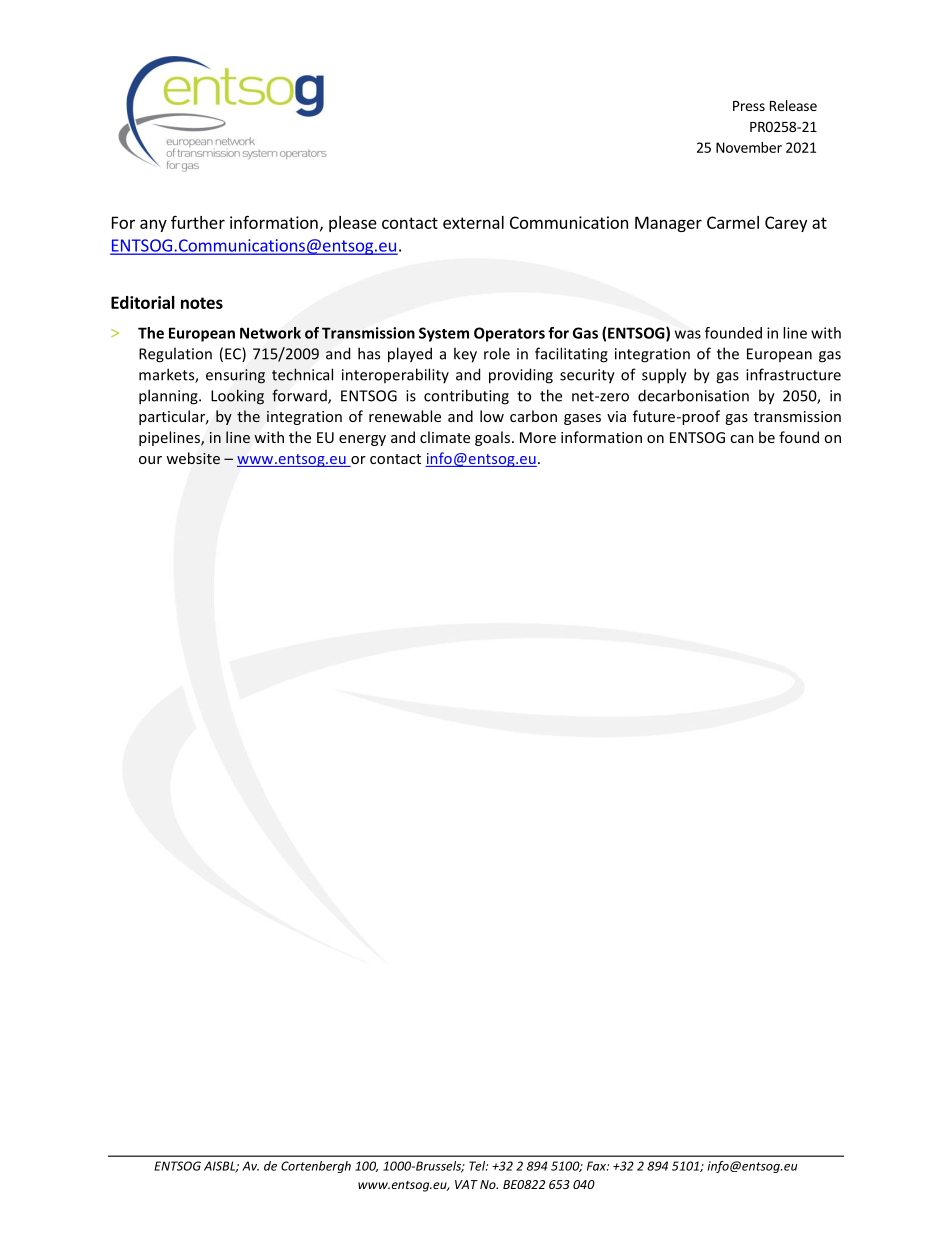  What do you see at coordinates (742, 439) in the image?
I see `can` at bounding box center [742, 439].
